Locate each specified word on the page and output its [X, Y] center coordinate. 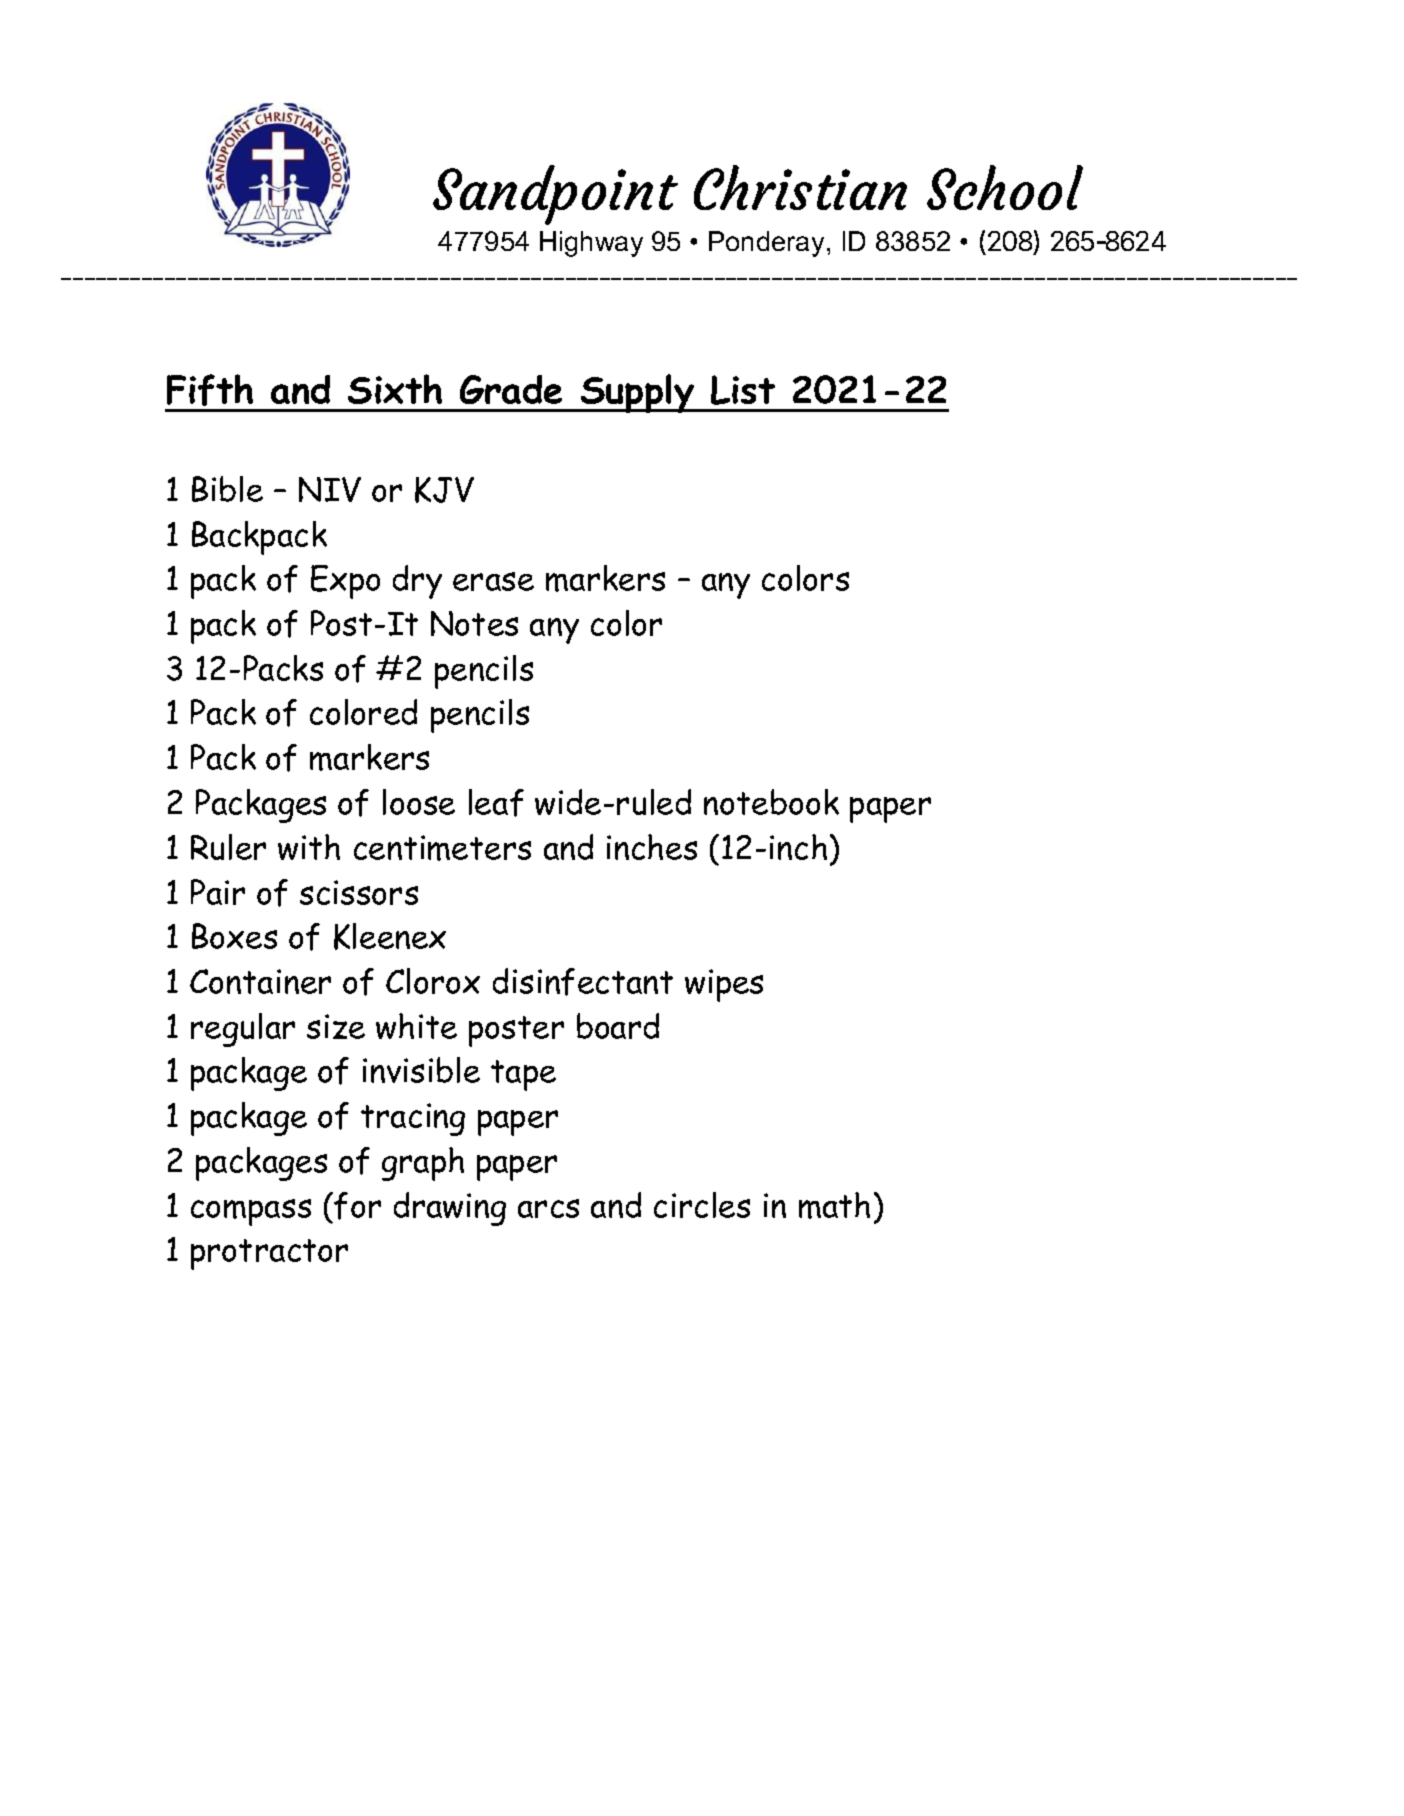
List [743, 390]
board [618, 1026]
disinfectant [583, 982]
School [1005, 187]
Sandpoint [555, 195]
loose [419, 802]
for [357, 1206]
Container [260, 981]
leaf [496, 803]
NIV [330, 489]
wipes [724, 985]
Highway [591, 244]
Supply [637, 393]
